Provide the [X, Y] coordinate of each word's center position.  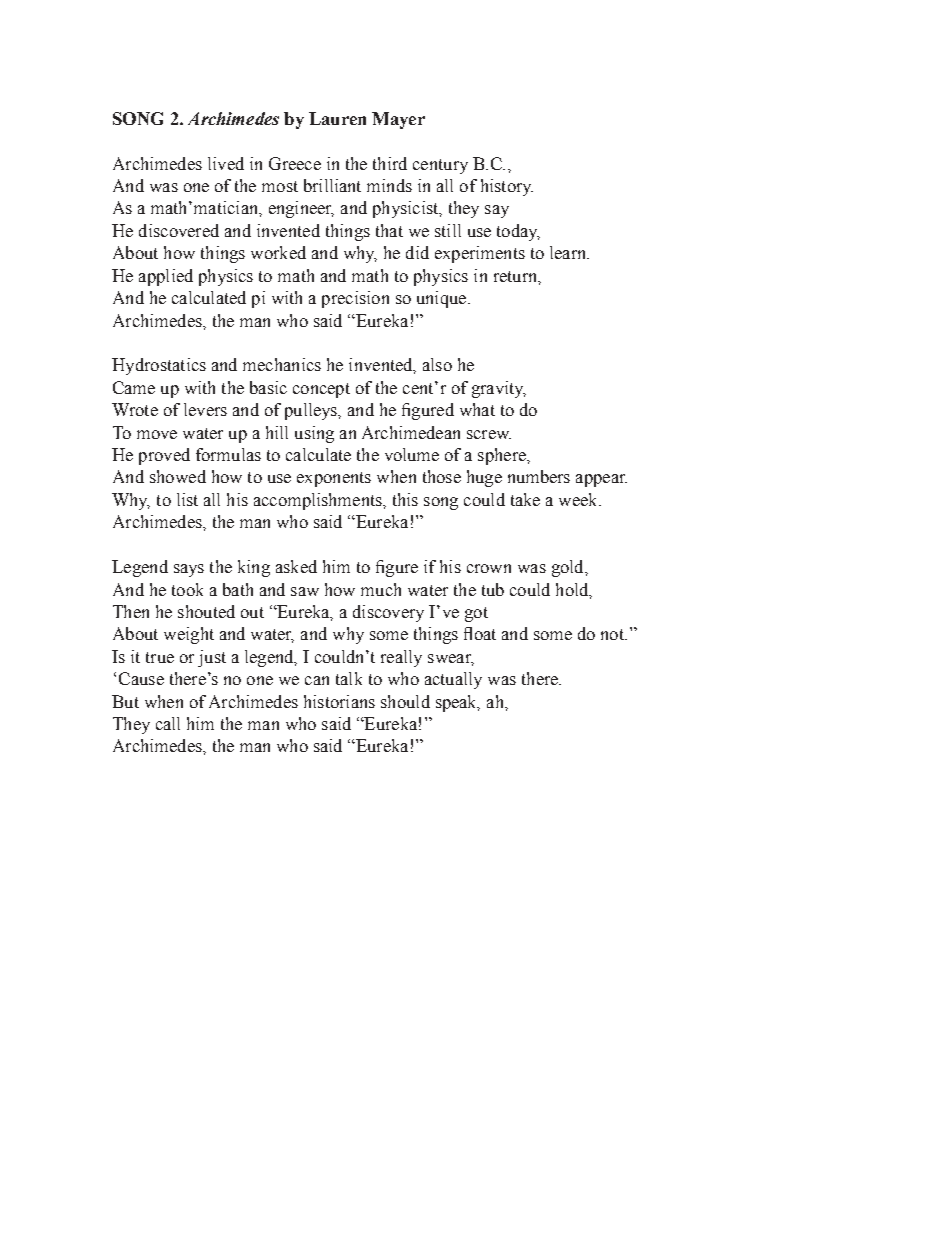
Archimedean [411, 432]
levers [205, 409]
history [507, 187]
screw [489, 434]
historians [339, 701]
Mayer [398, 120]
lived [226, 163]
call [168, 723]
